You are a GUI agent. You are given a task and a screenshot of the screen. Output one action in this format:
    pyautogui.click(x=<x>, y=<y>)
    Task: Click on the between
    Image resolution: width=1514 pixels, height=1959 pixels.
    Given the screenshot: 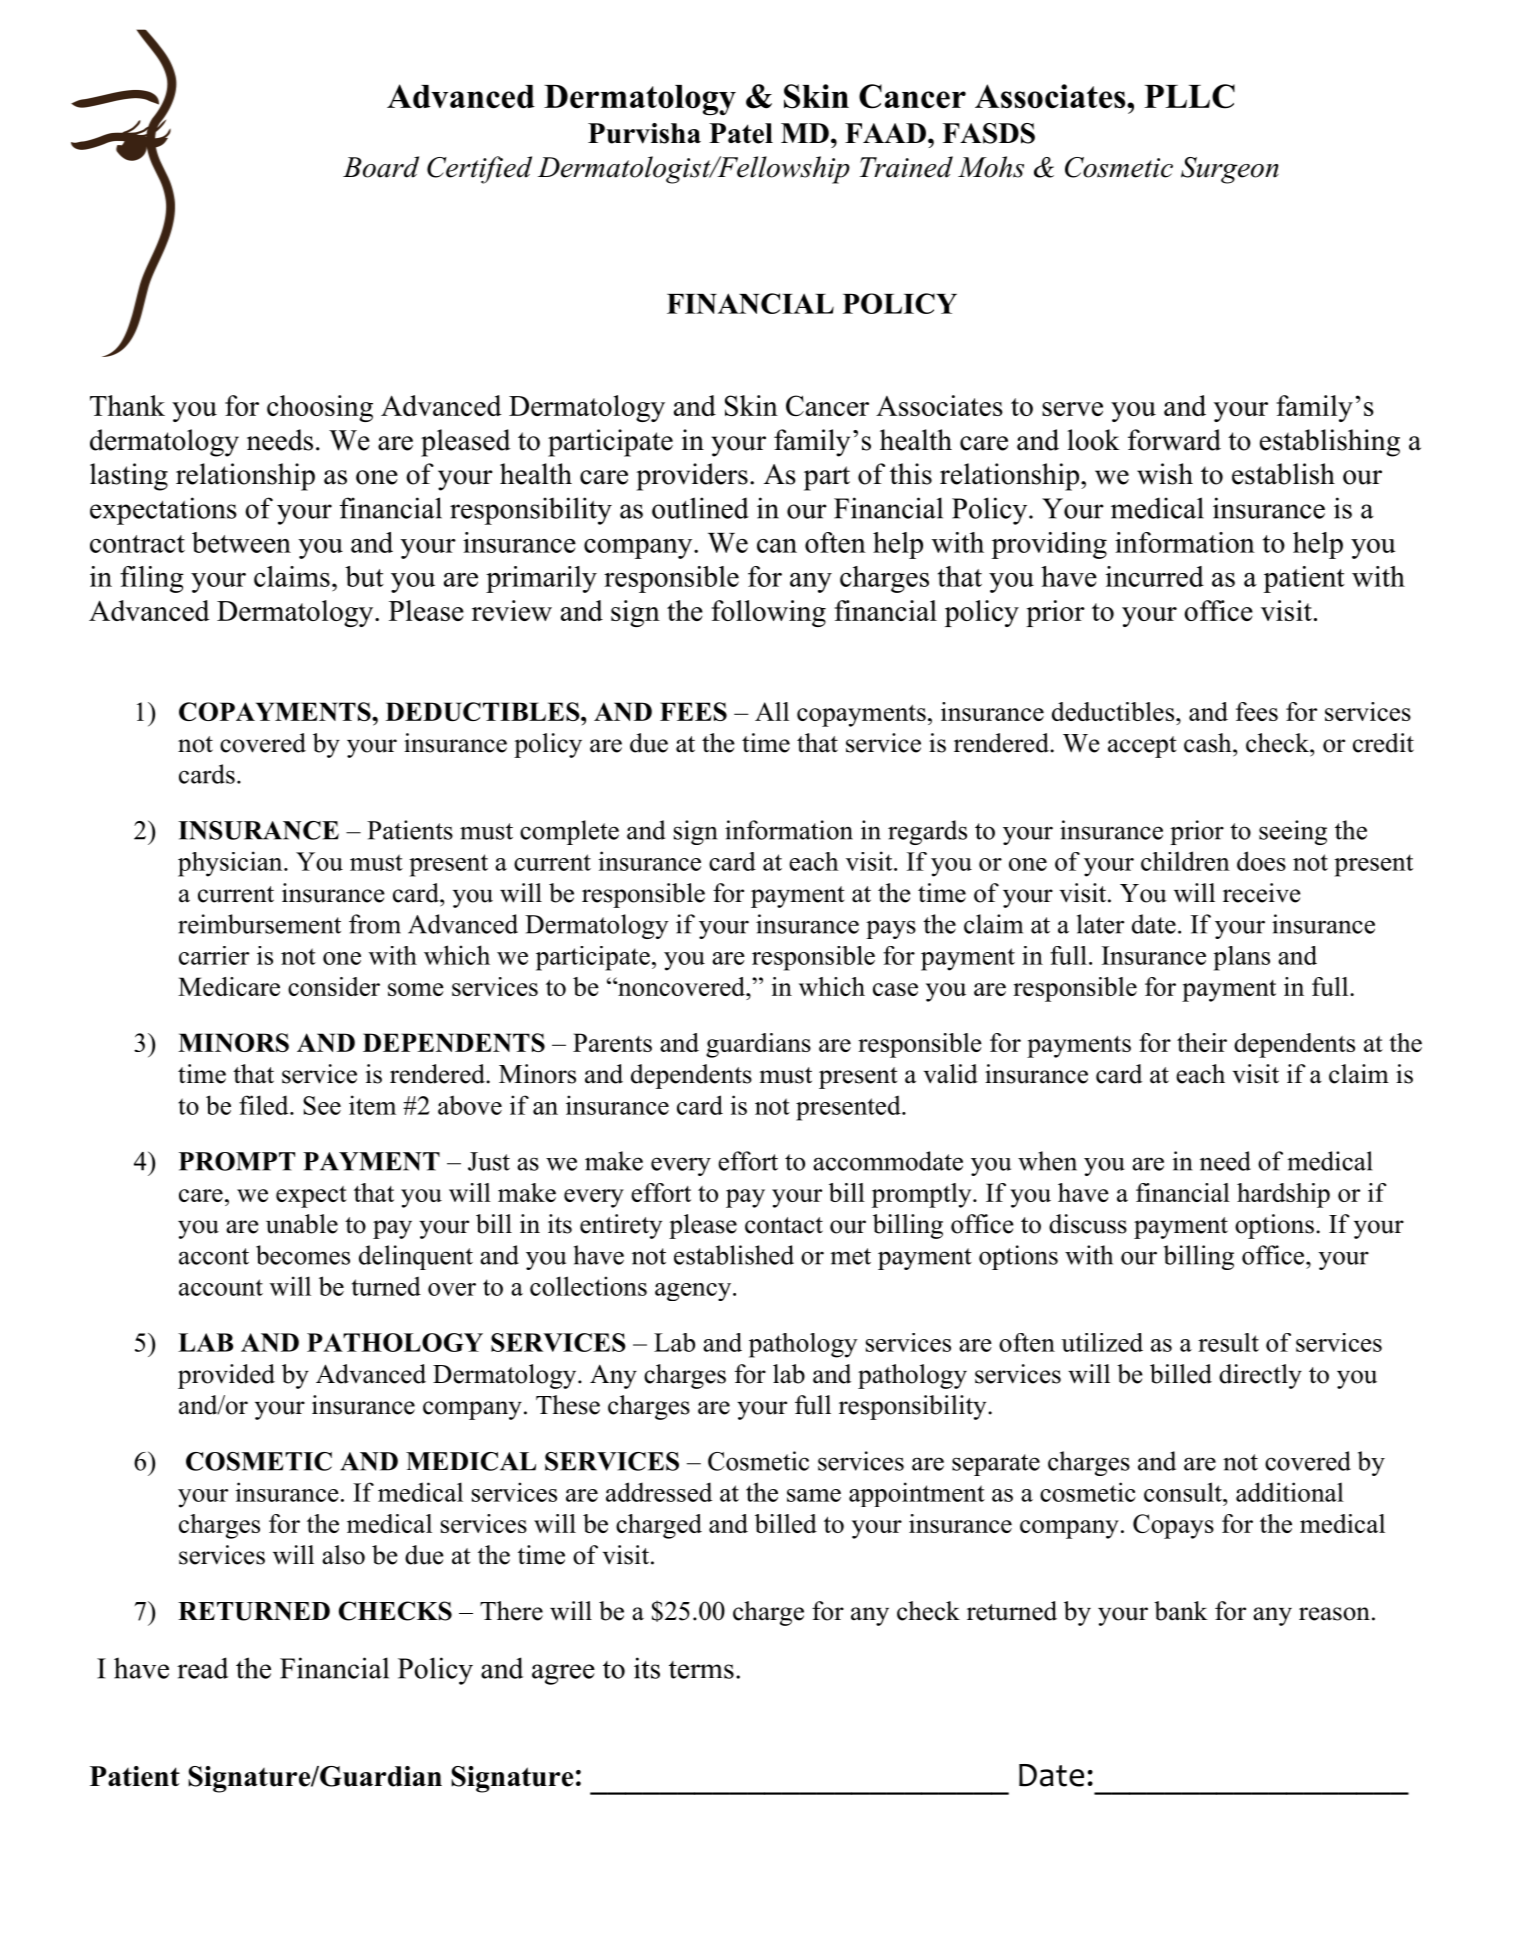 What is the action you would take?
    pyautogui.click(x=241, y=542)
